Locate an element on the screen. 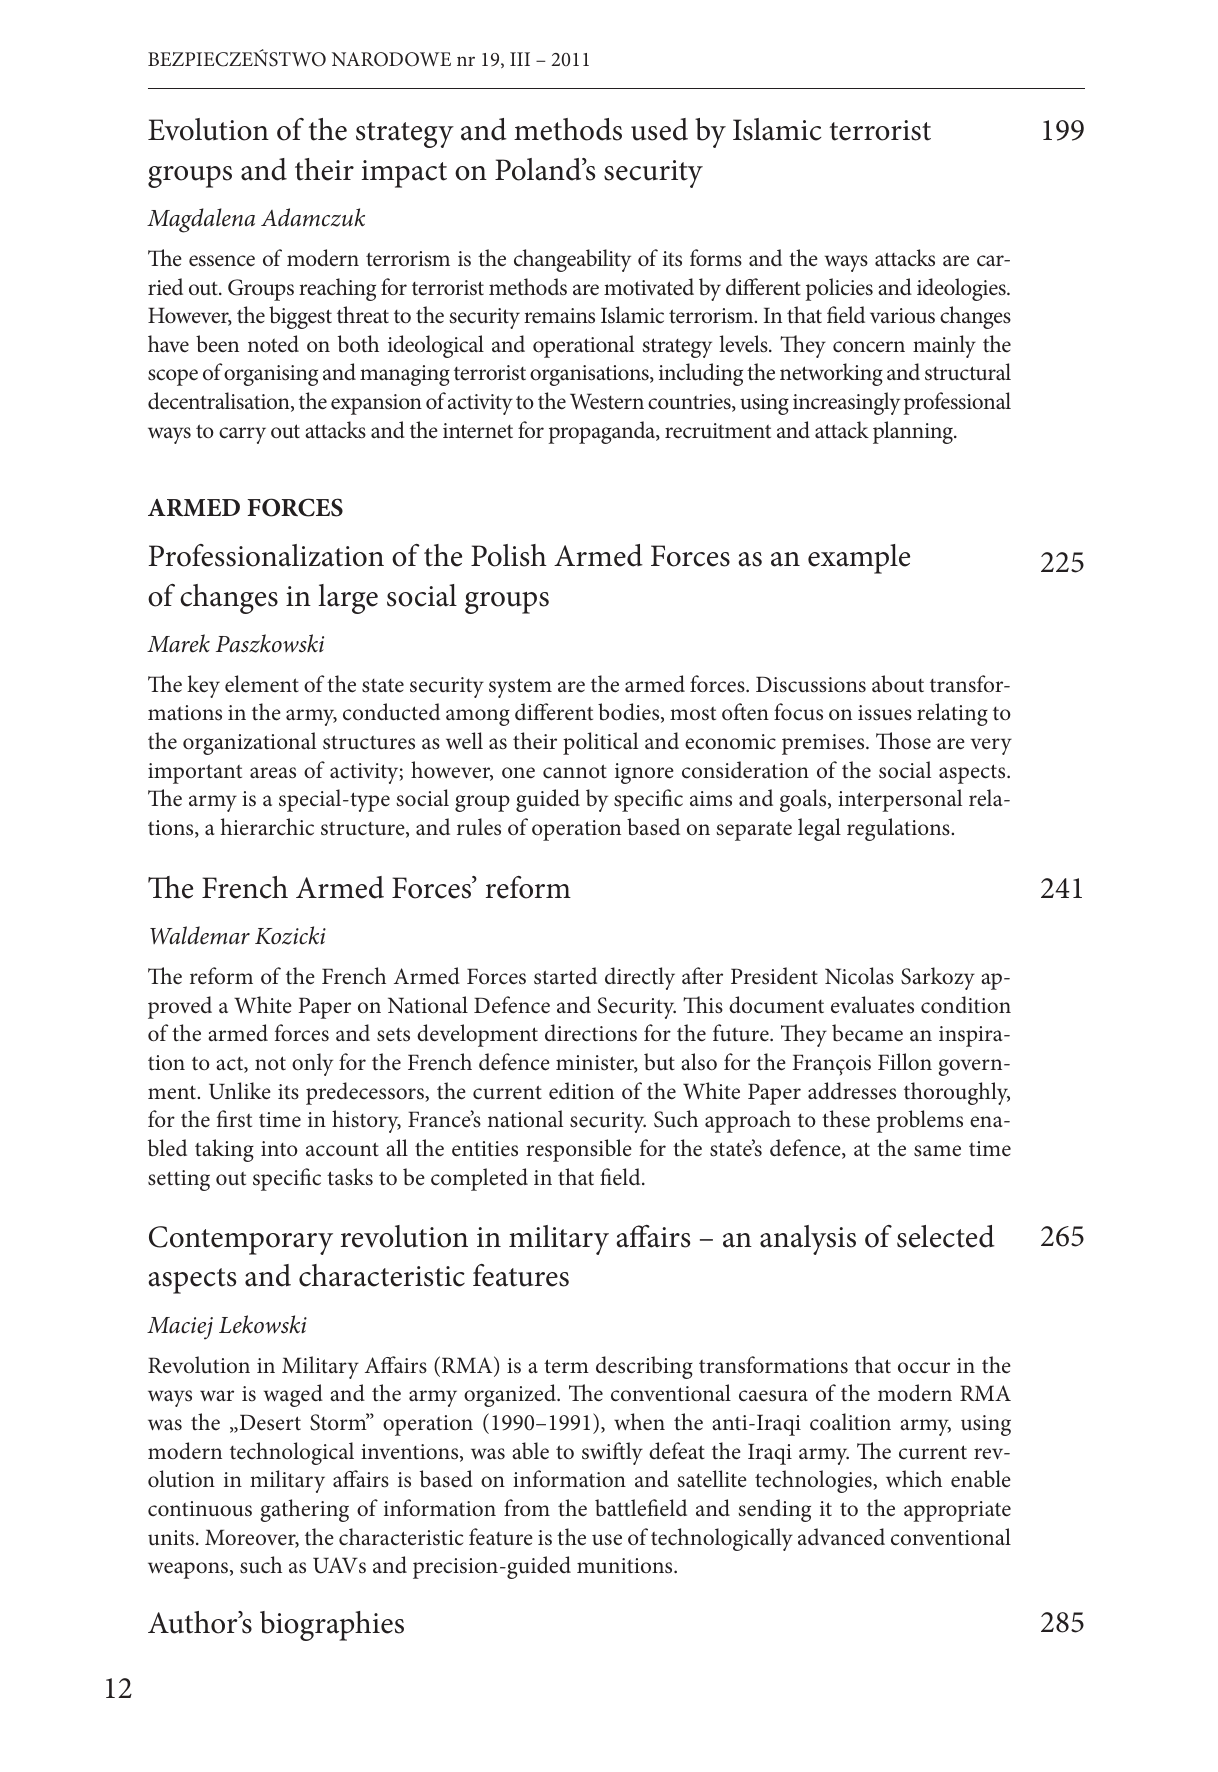 This screenshot has height=1772, width=1218. policies is located at coordinates (839, 289).
